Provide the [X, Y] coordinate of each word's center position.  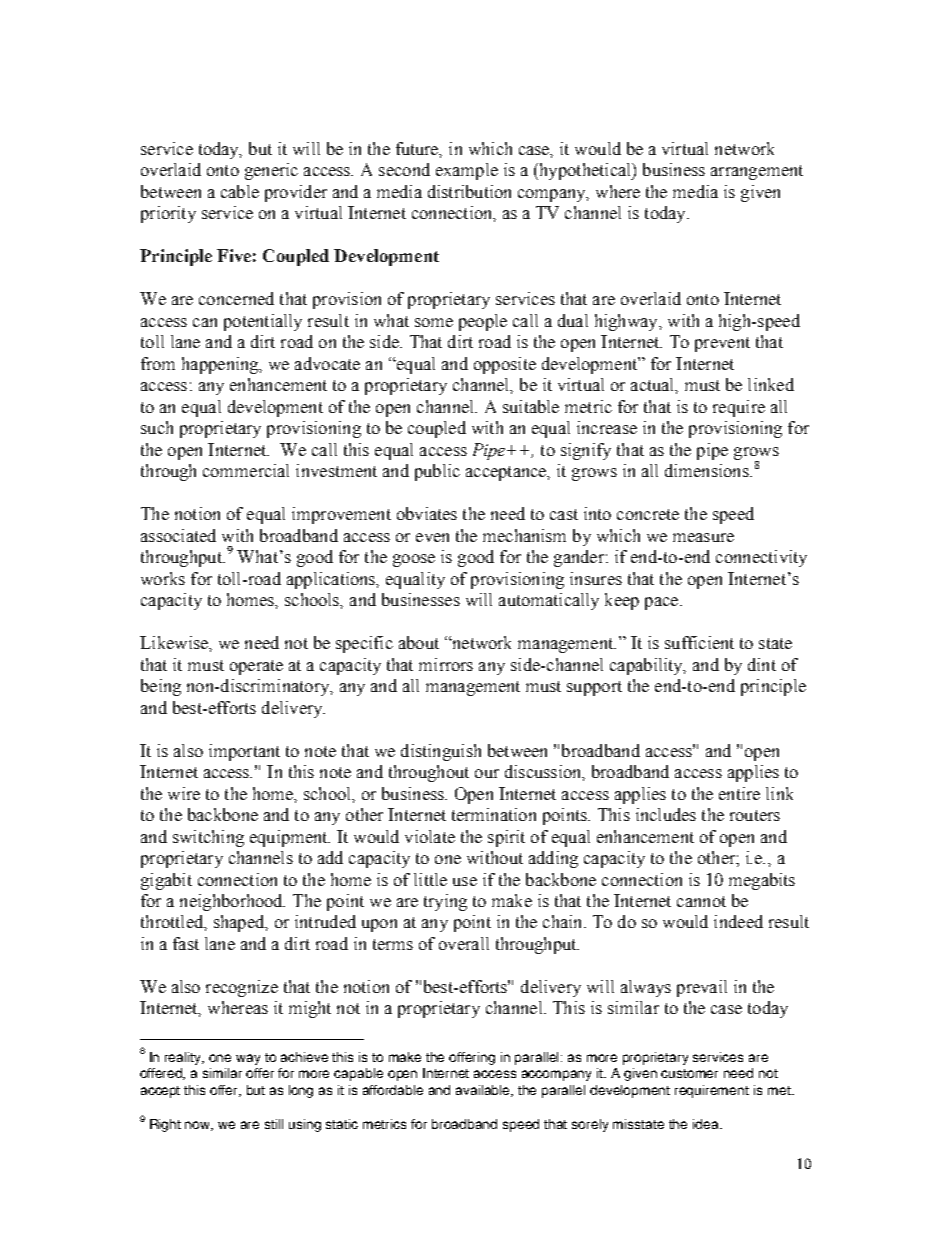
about [419, 642]
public [437, 472]
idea [707, 1124]
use [465, 881]
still [274, 1124]
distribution [469, 191]
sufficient [699, 642]
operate [256, 667]
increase [607, 427]
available [484, 1091]
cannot [701, 901]
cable [240, 191]
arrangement [757, 172]
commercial [246, 470]
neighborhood [232, 902]
